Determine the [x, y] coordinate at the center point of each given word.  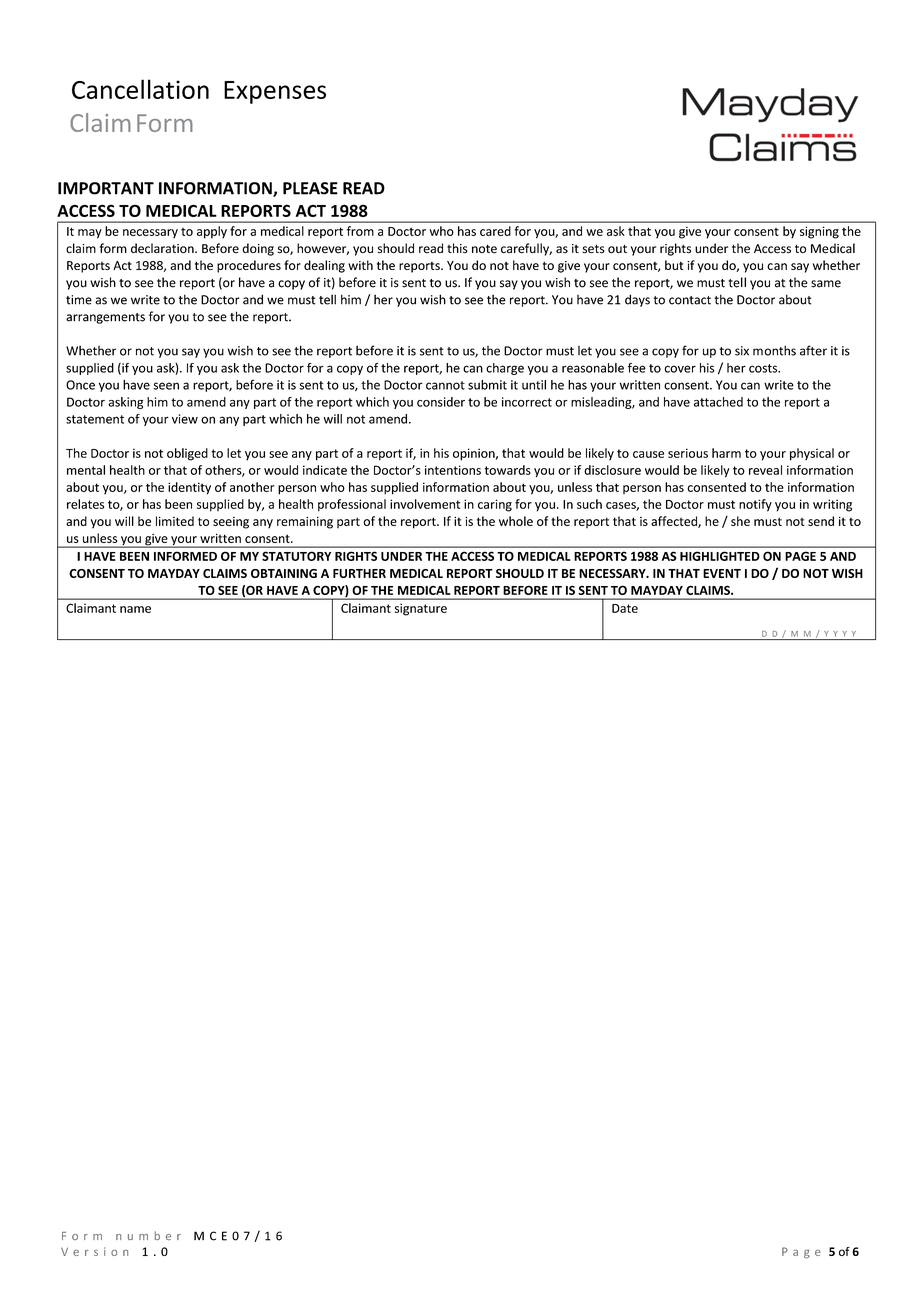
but [674, 265]
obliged [187, 454]
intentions [453, 470]
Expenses [275, 92]
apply [212, 232]
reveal [765, 470]
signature [421, 609]
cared [495, 231]
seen [166, 386]
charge [505, 369]
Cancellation [140, 89]
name [135, 609]
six [742, 351]
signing [819, 232]
